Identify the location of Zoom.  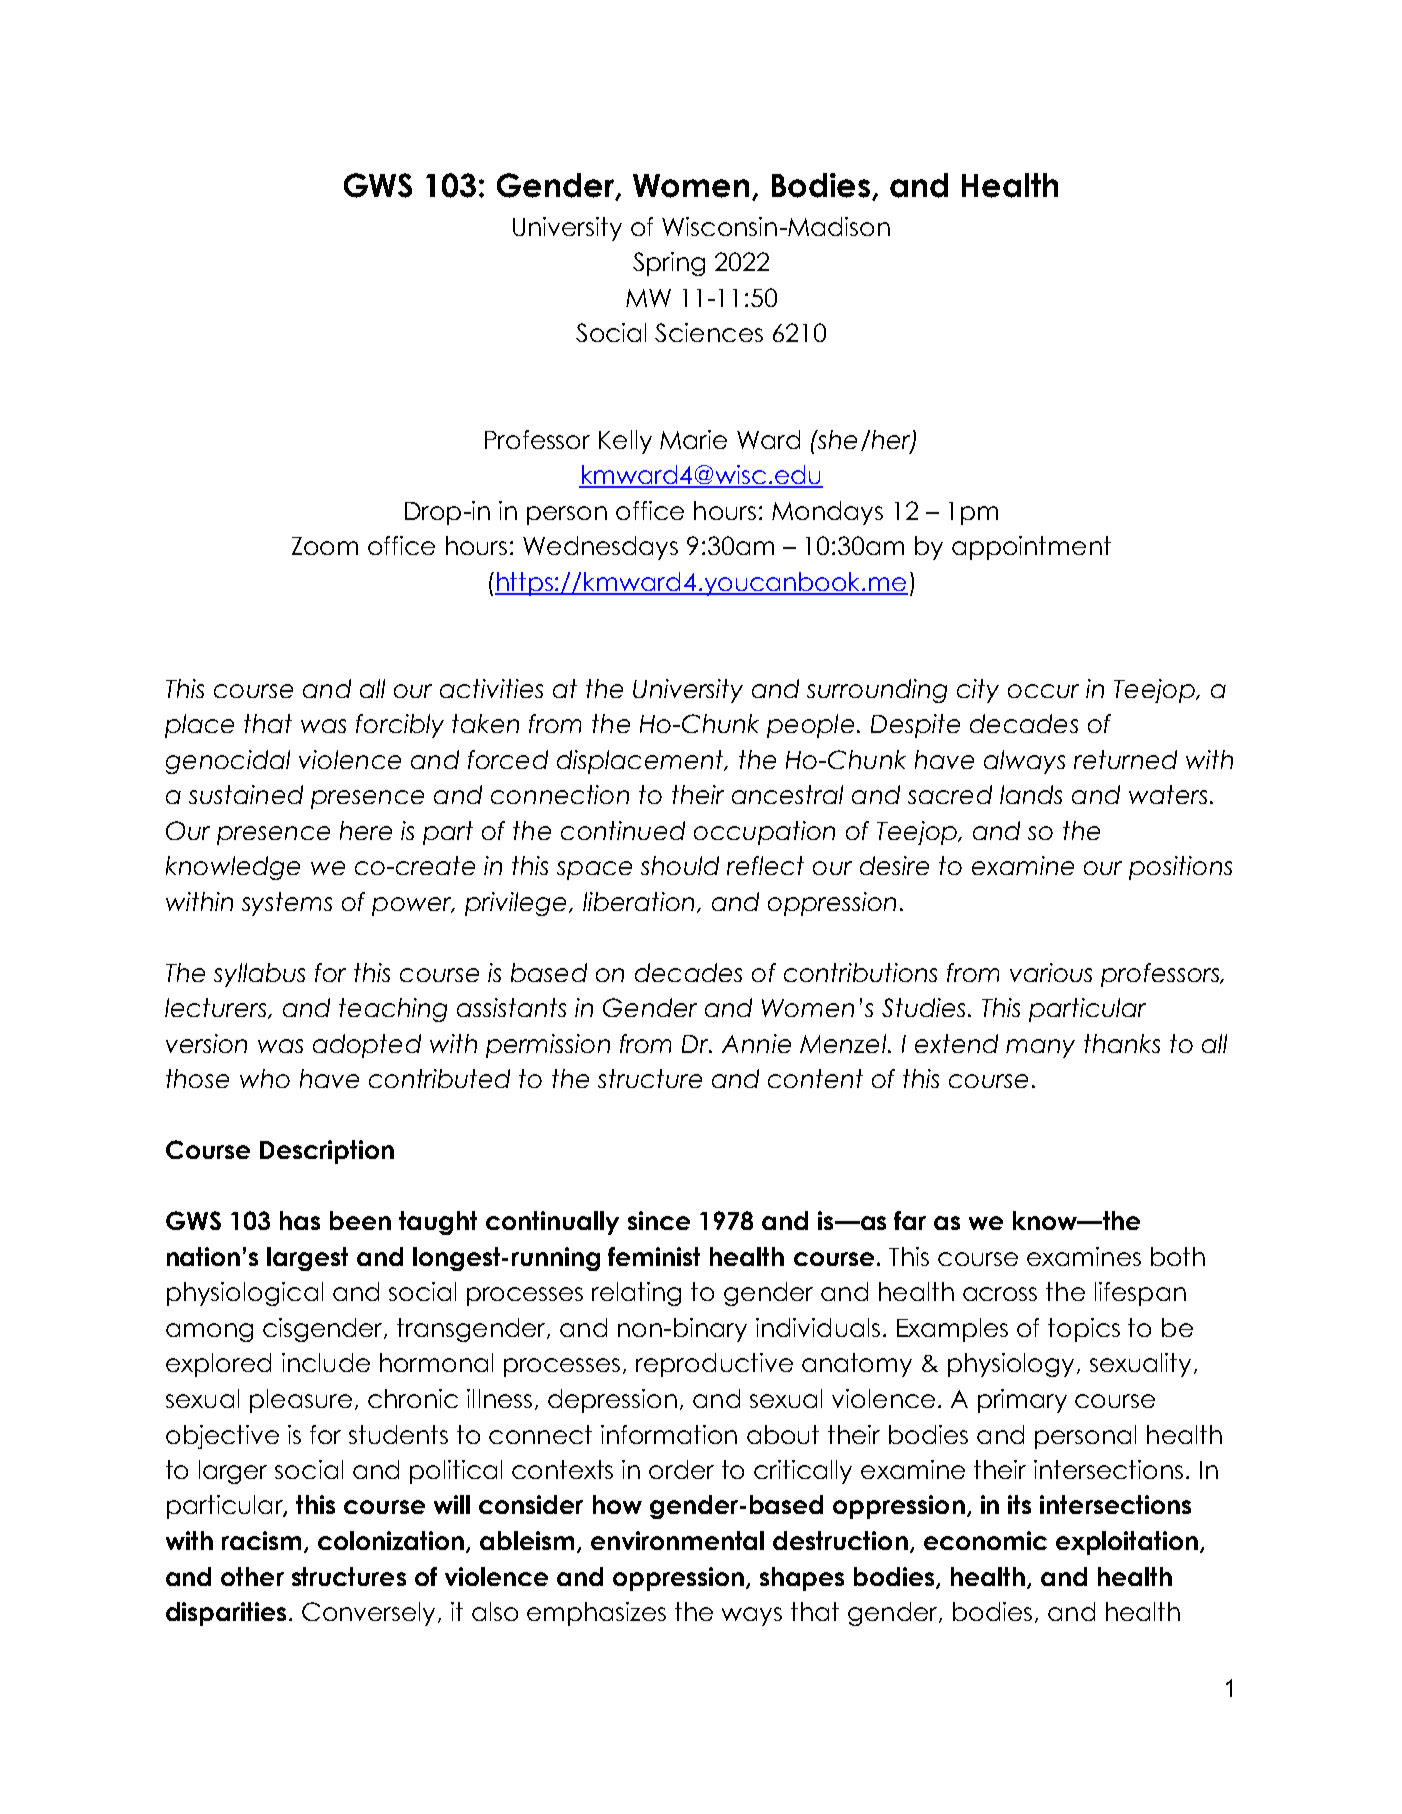
(325, 546).
